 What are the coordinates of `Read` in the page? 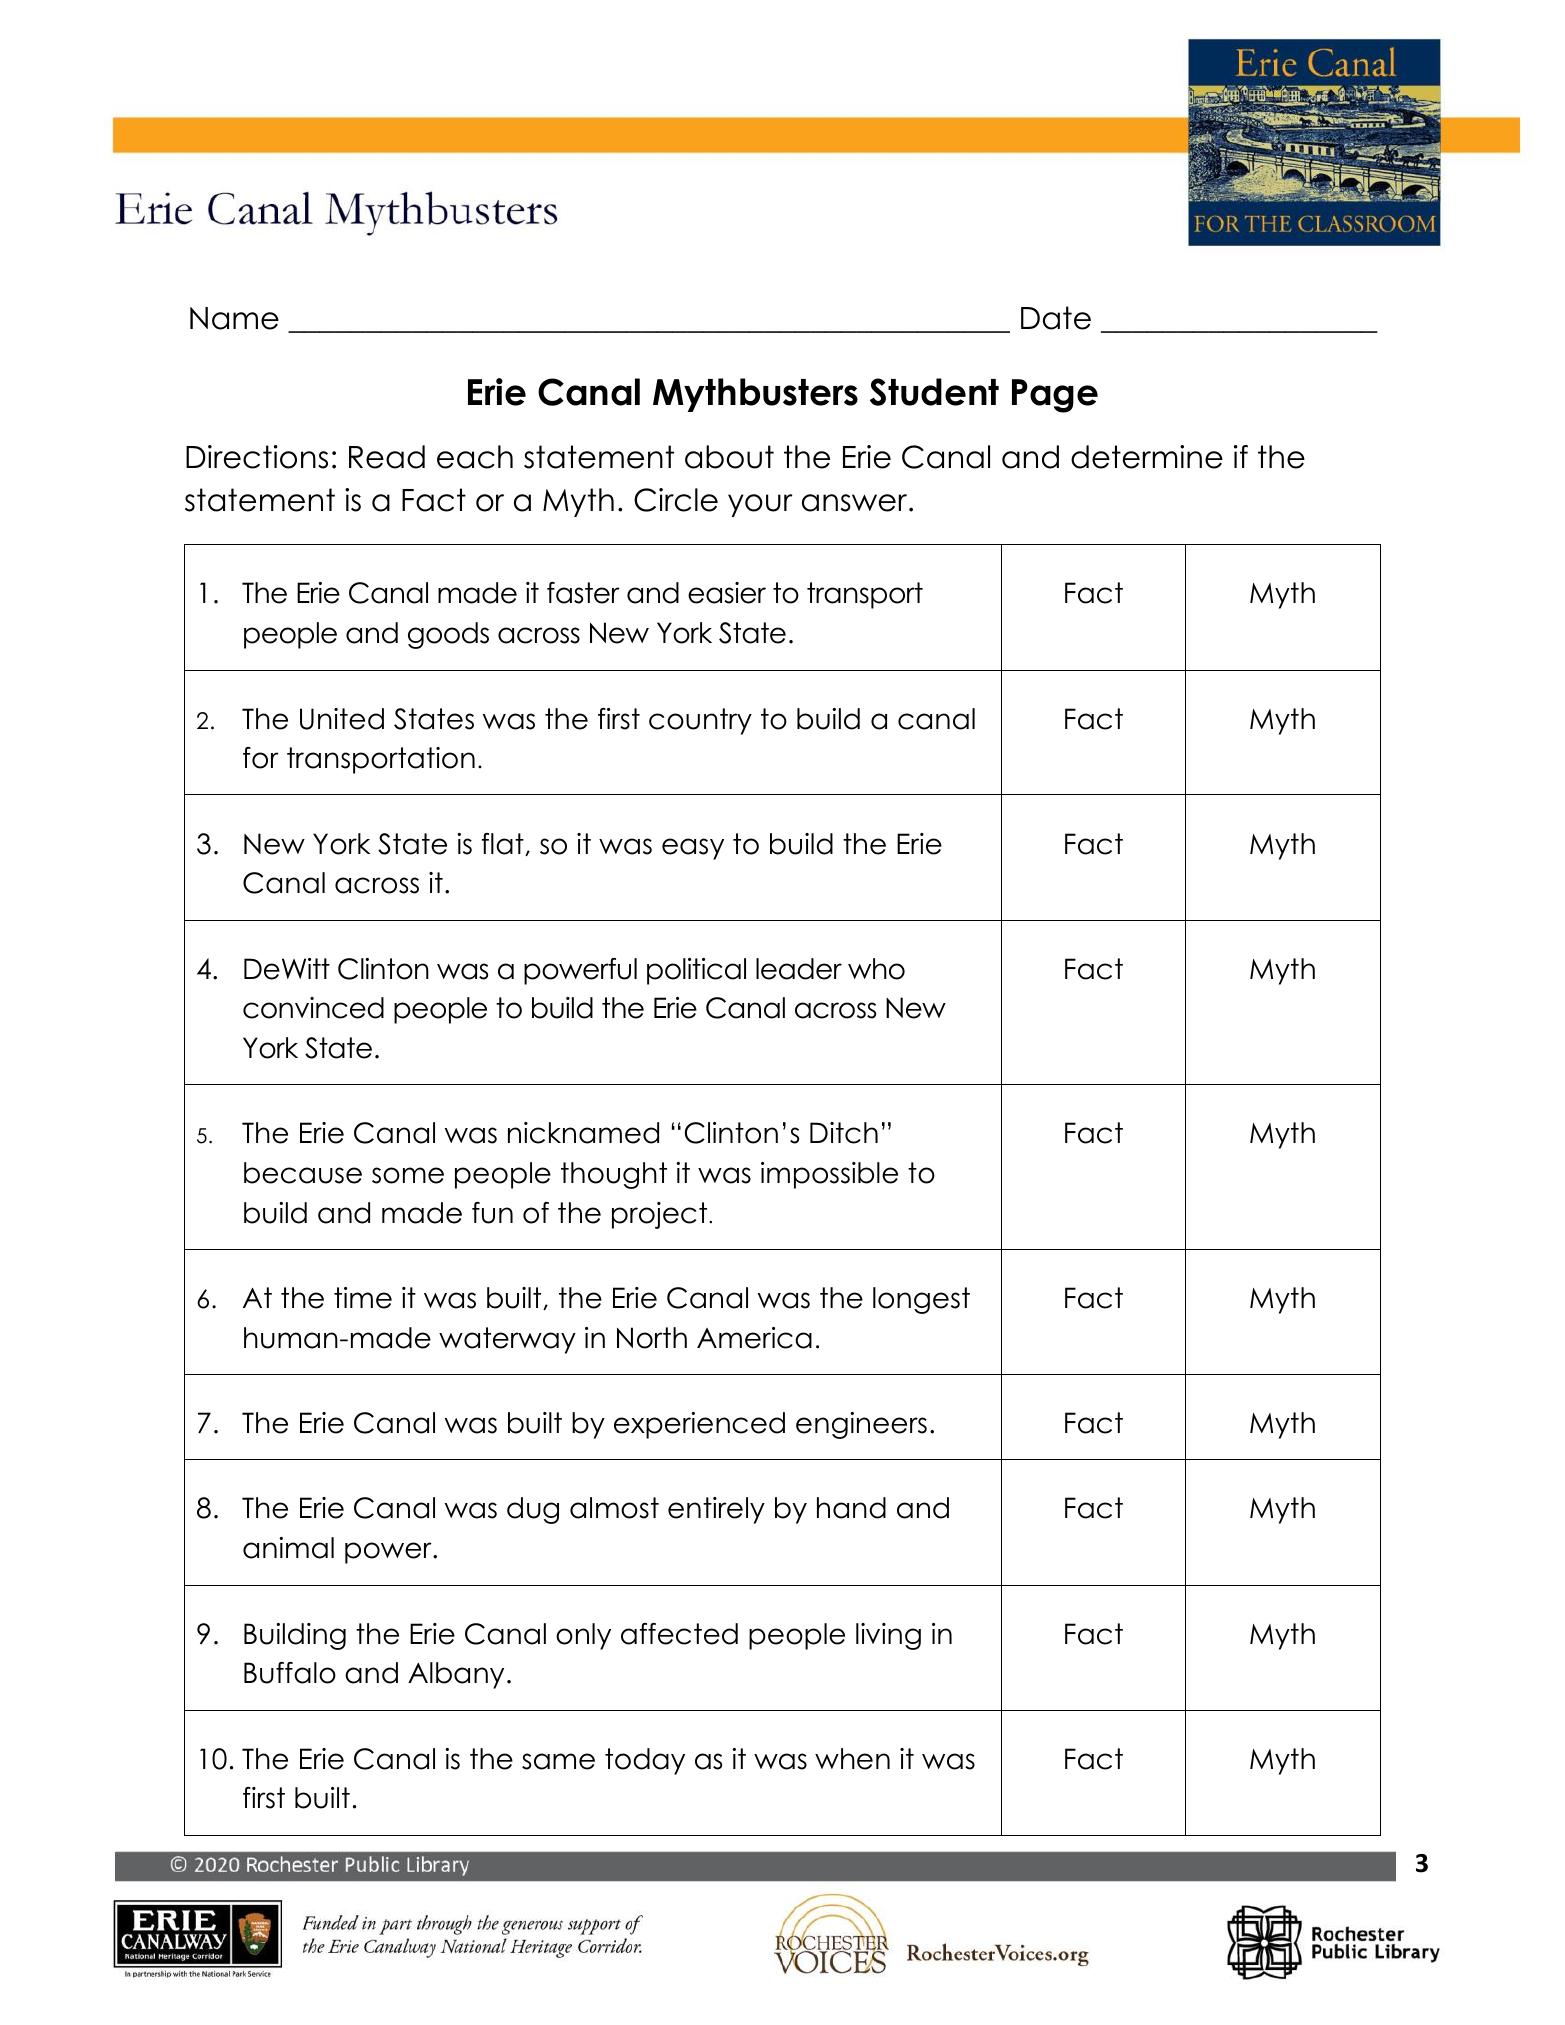 It's located at (387, 457).
